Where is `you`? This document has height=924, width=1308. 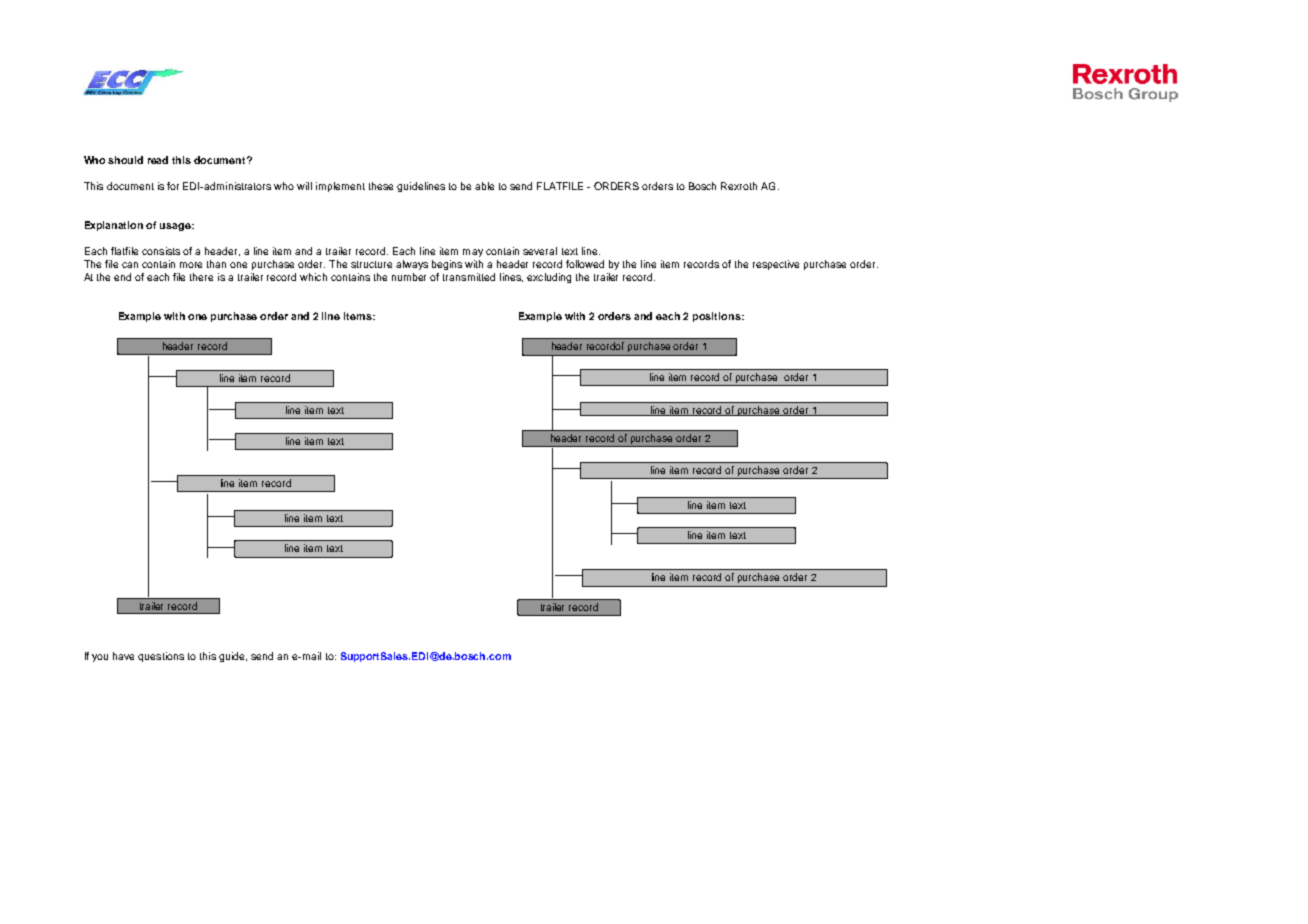 you is located at coordinates (100, 658).
